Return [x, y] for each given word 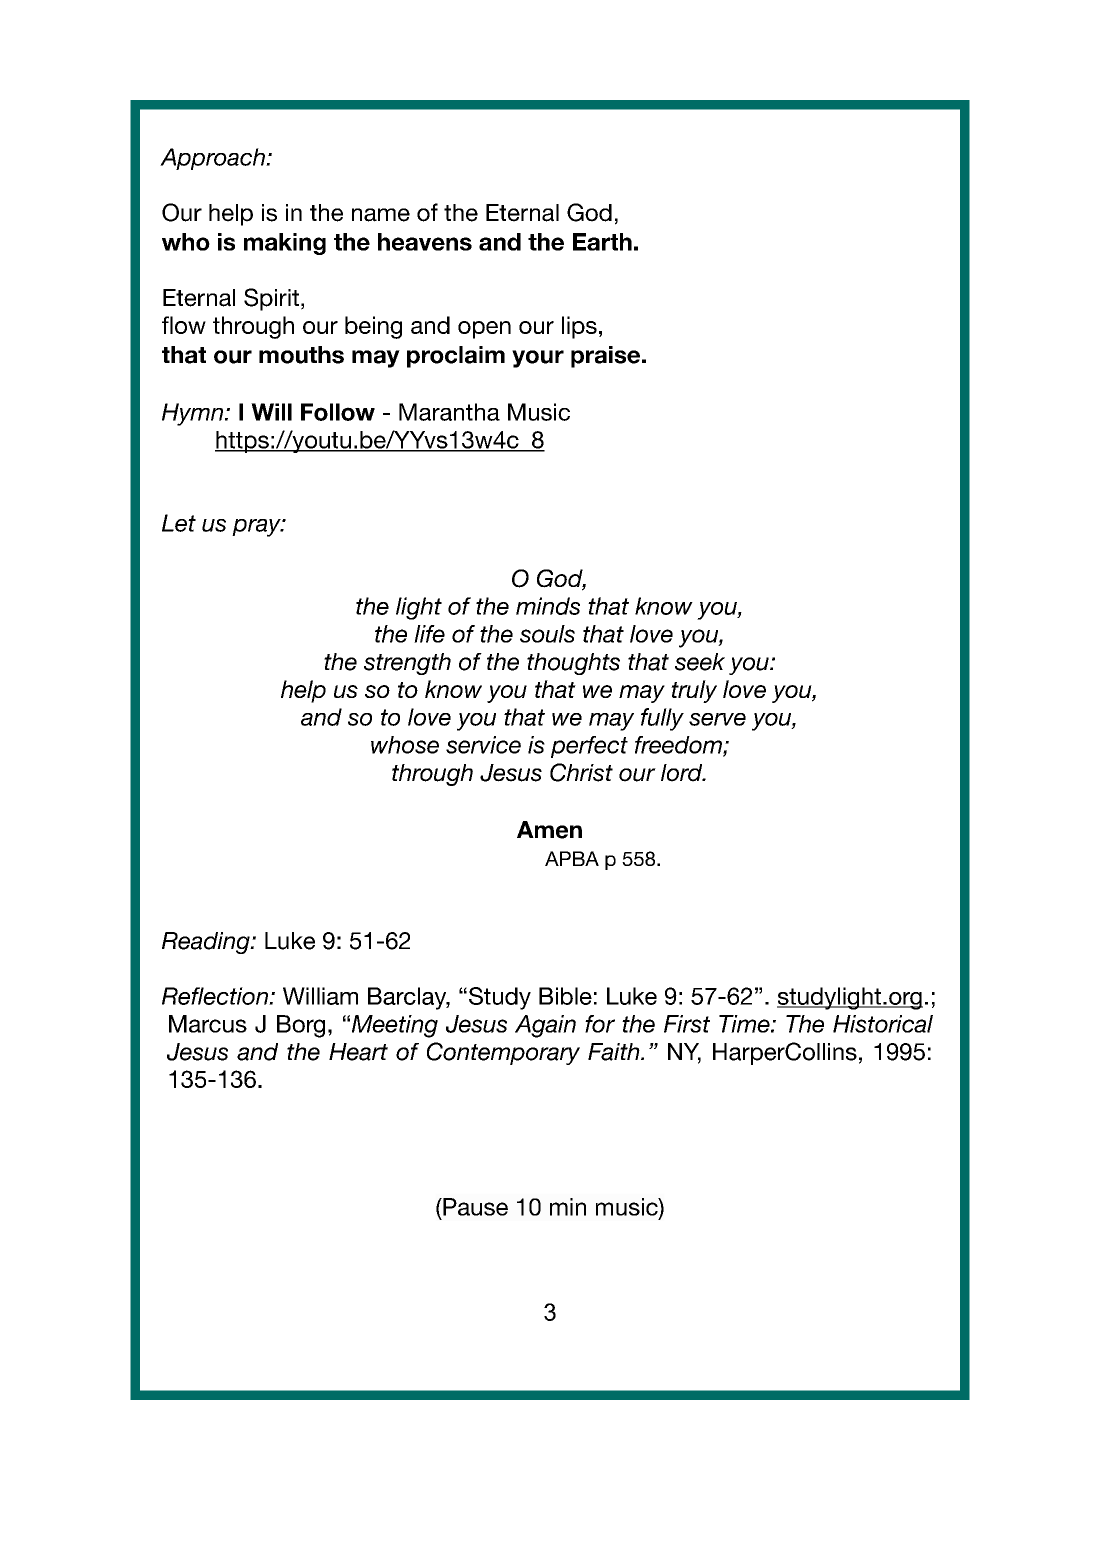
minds [548, 606]
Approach [213, 159]
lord [683, 773]
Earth [602, 242]
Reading [207, 943]
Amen [549, 830]
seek [700, 662]
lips [579, 327]
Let [179, 523]
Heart [358, 1052]
